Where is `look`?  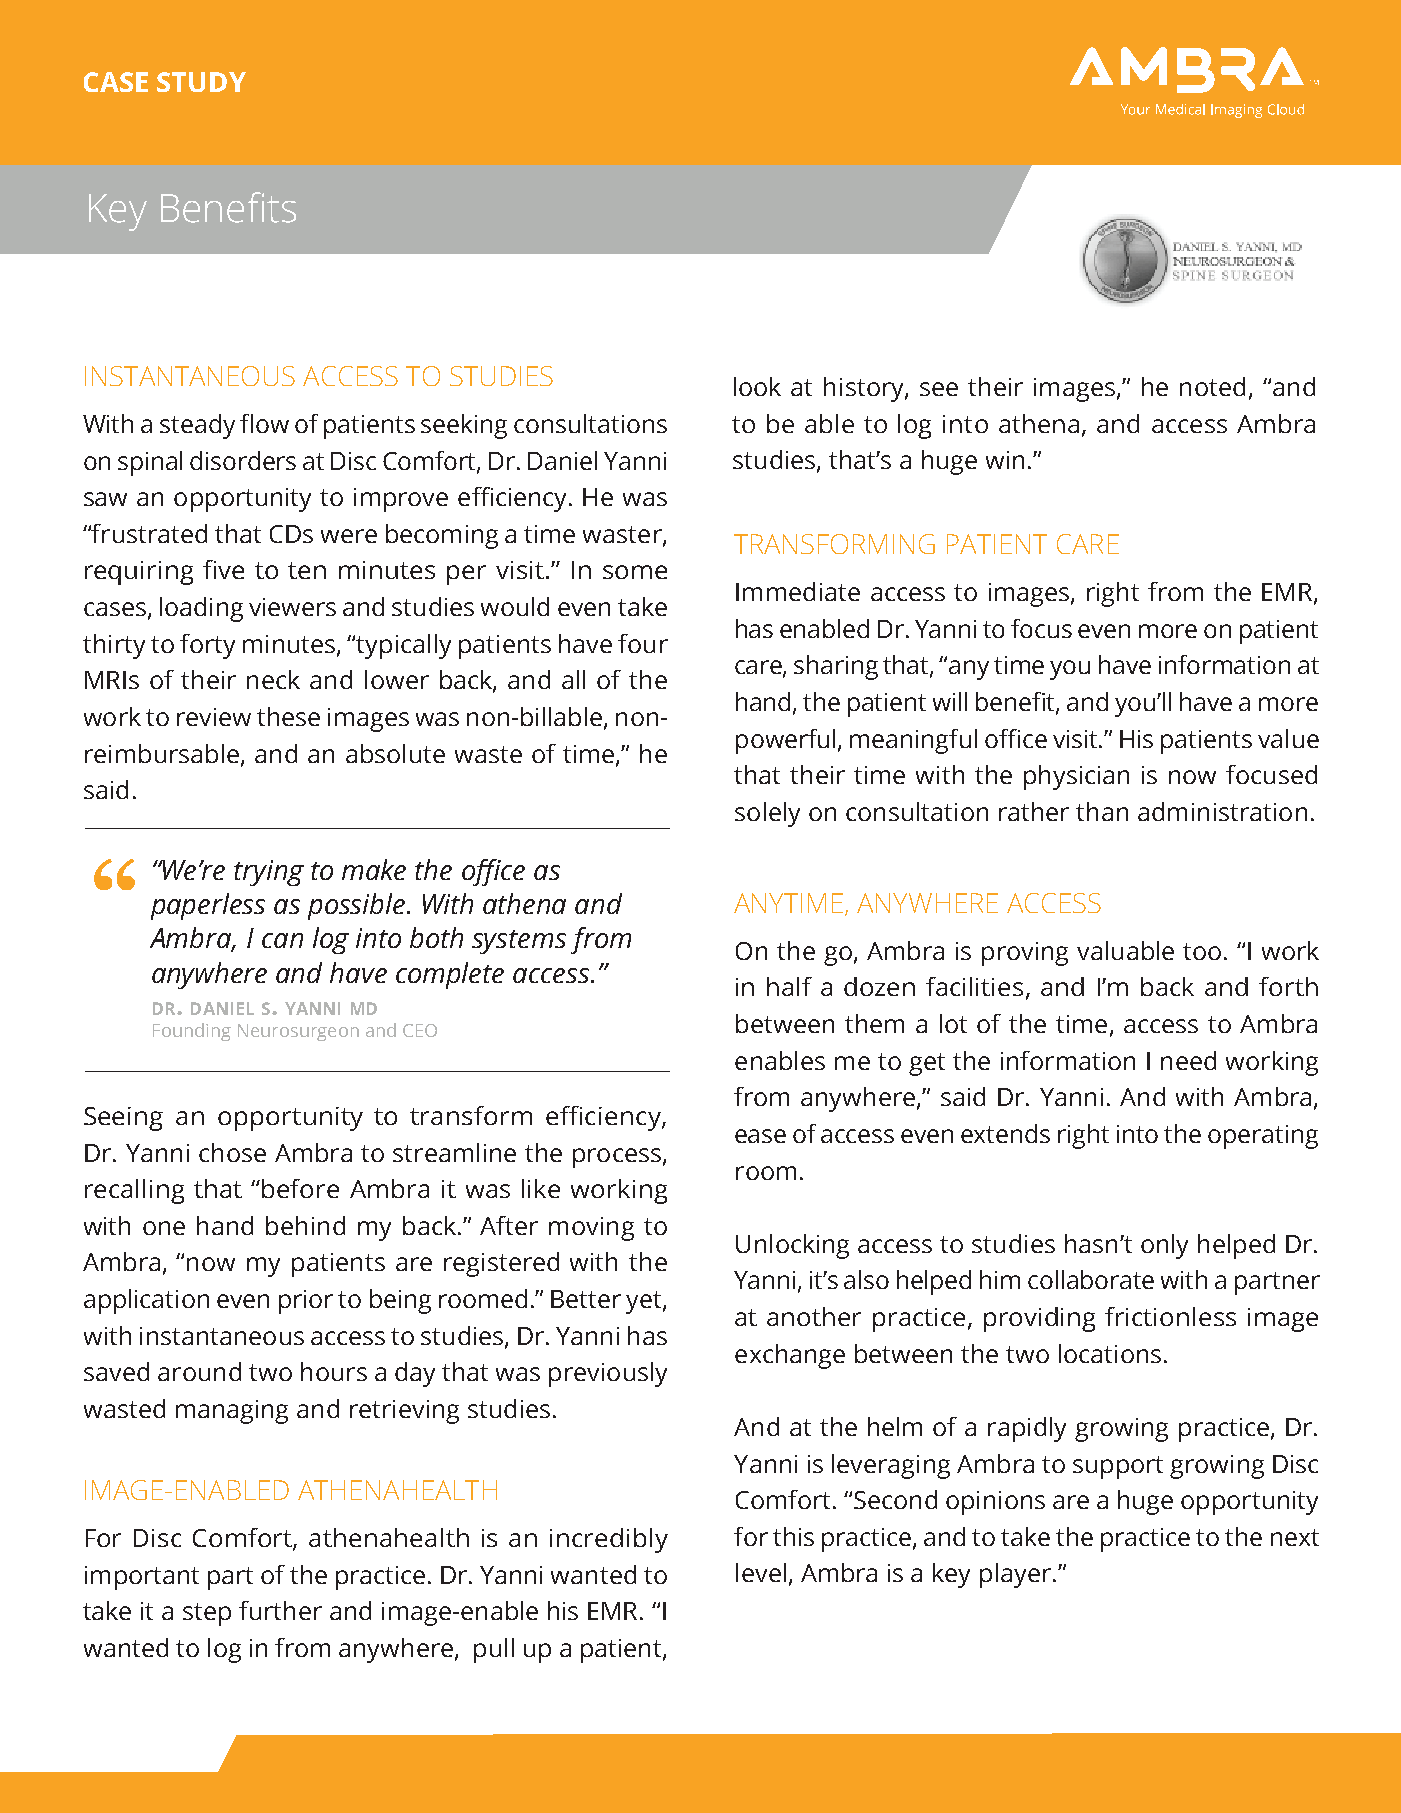 look is located at coordinates (757, 386).
